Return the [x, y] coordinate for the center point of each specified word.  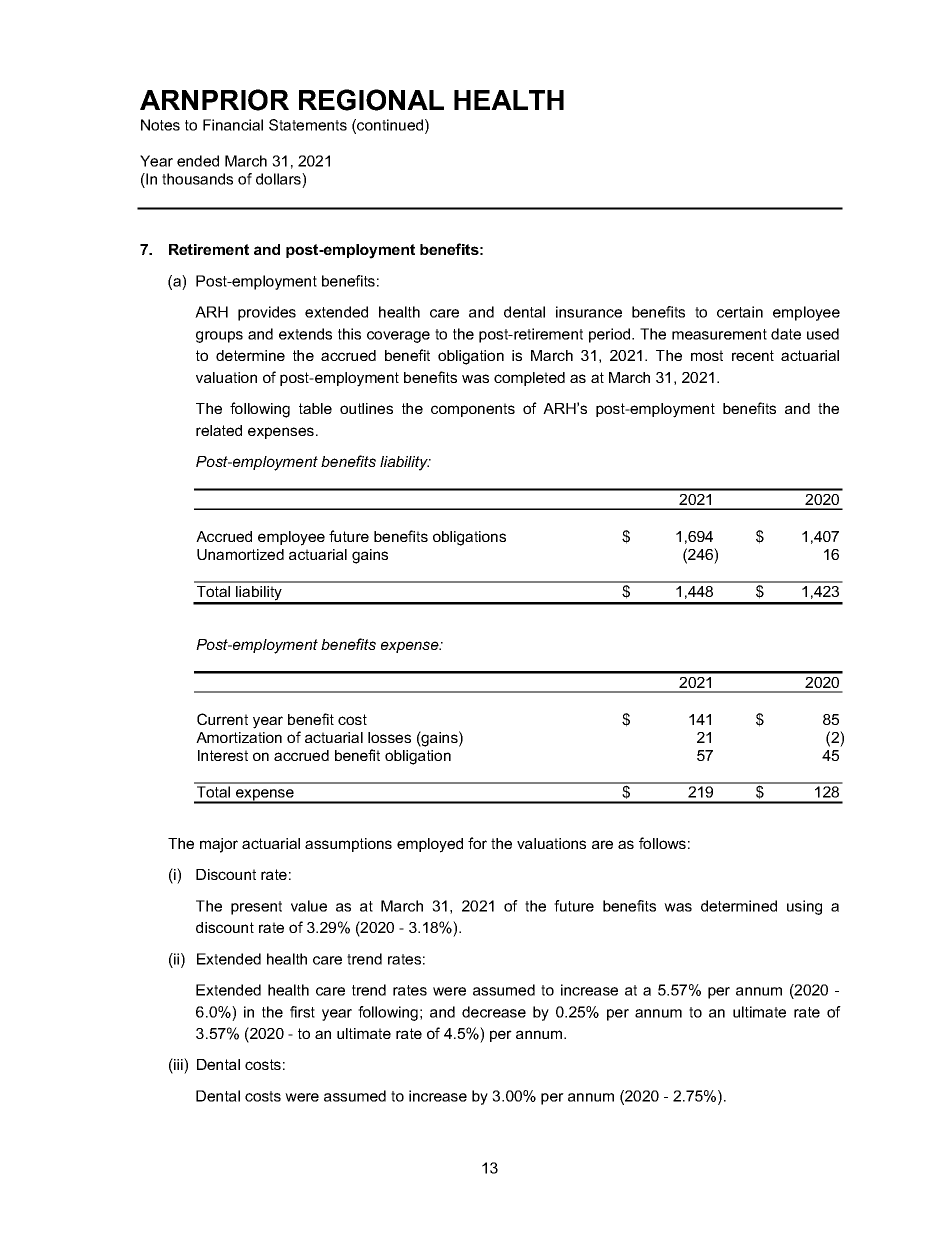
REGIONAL [371, 100]
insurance [589, 312]
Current [222, 719]
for [477, 843]
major [219, 845]
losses [389, 737]
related [219, 430]
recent [753, 355]
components [473, 410]
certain [740, 312]
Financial [233, 125]
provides [267, 313]
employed [430, 845]
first [302, 1012]
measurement [719, 334]
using [804, 907]
